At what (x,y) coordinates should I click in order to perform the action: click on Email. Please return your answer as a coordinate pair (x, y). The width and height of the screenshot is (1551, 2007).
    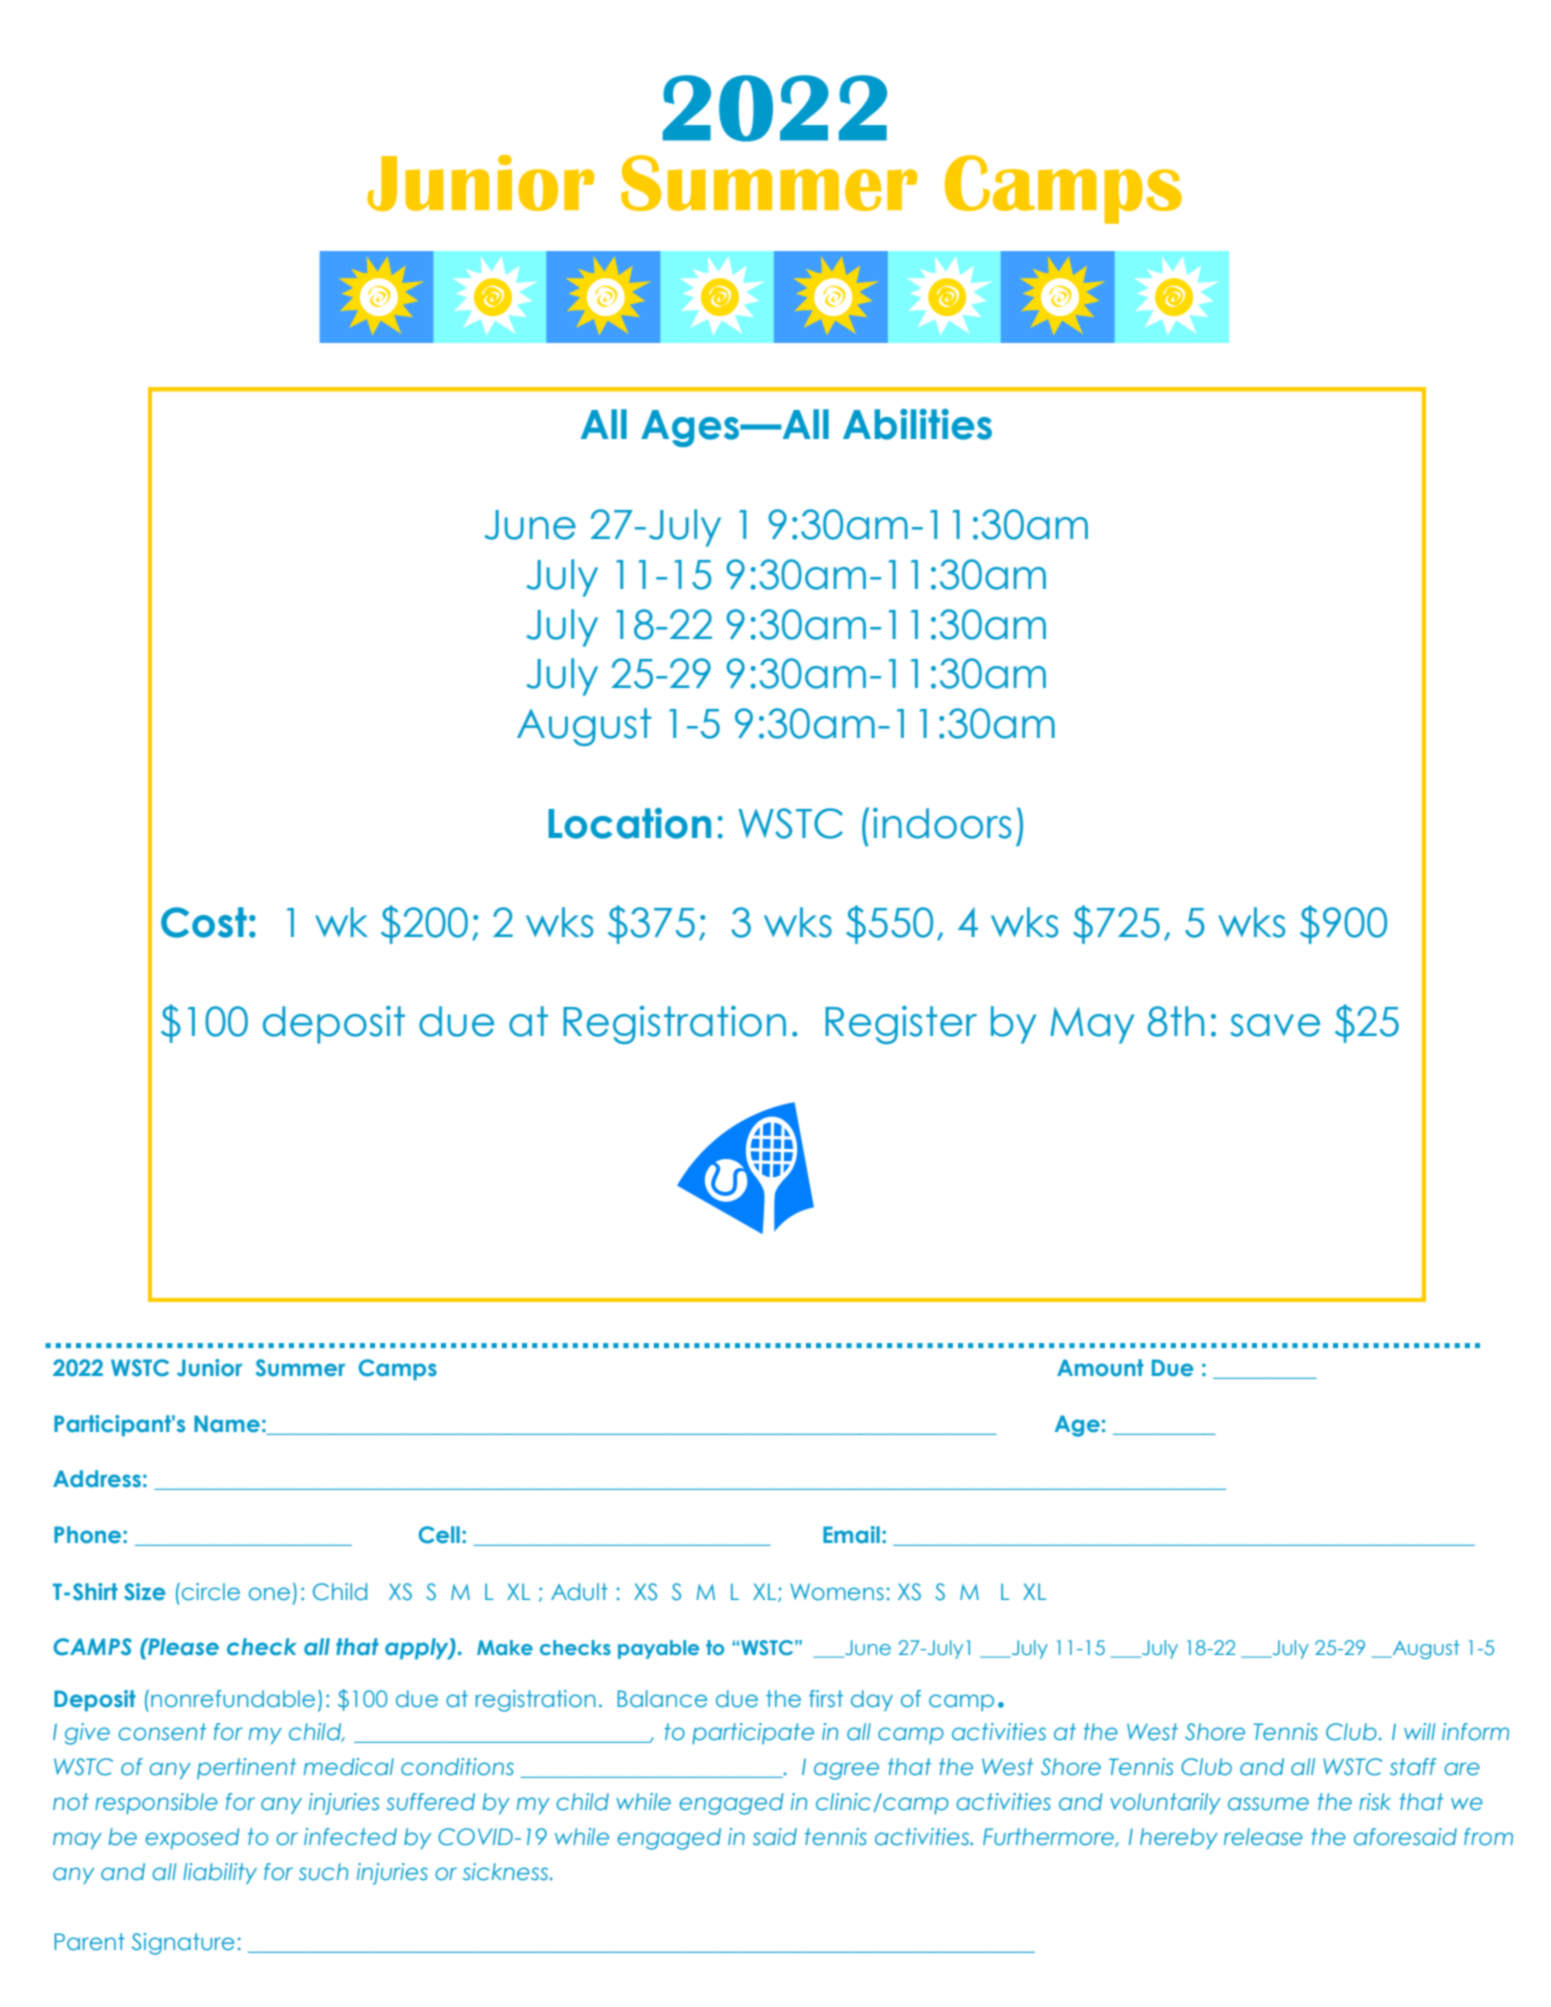
    Looking at the image, I should click on (851, 1535).
